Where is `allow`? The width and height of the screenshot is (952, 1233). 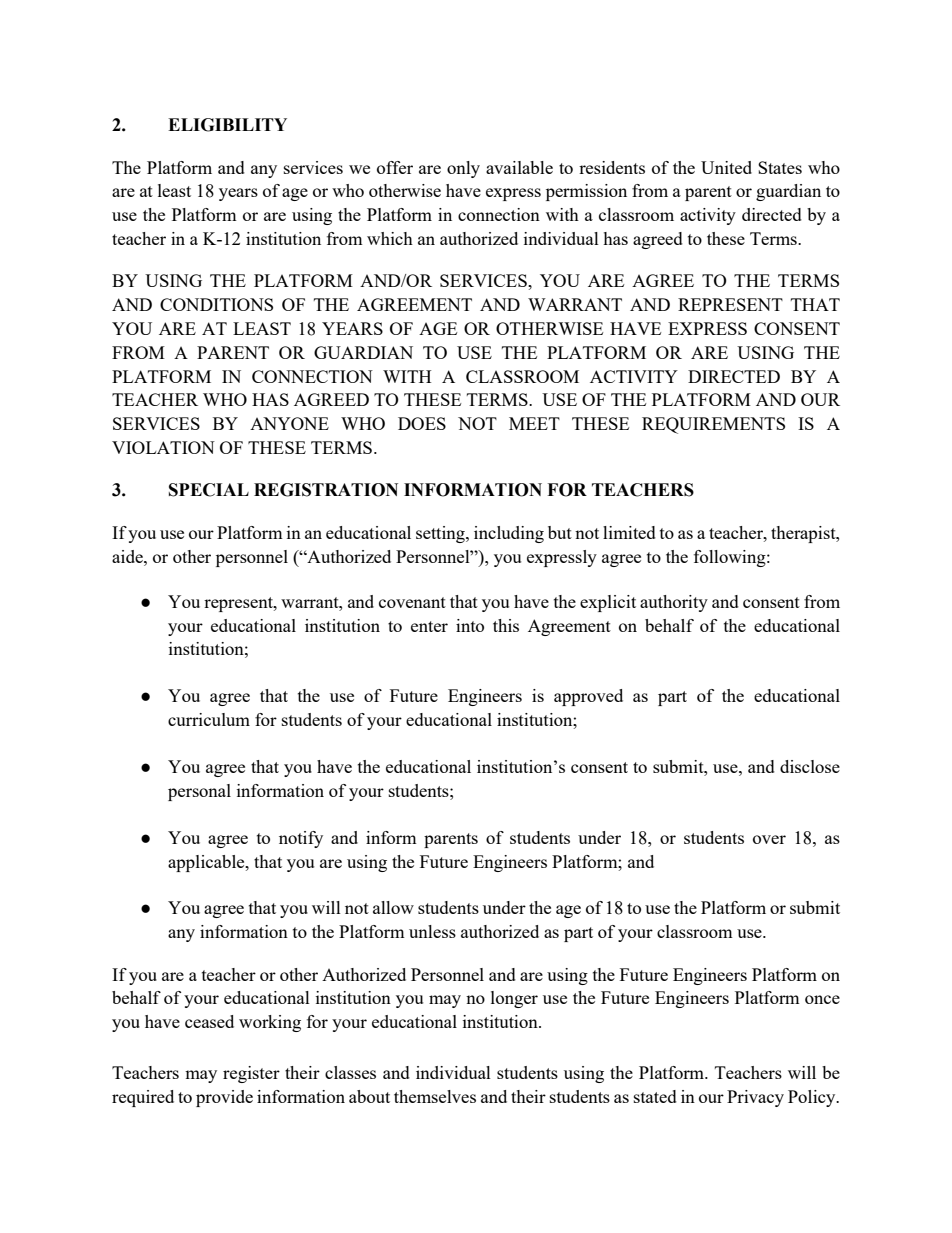 allow is located at coordinates (393, 907).
